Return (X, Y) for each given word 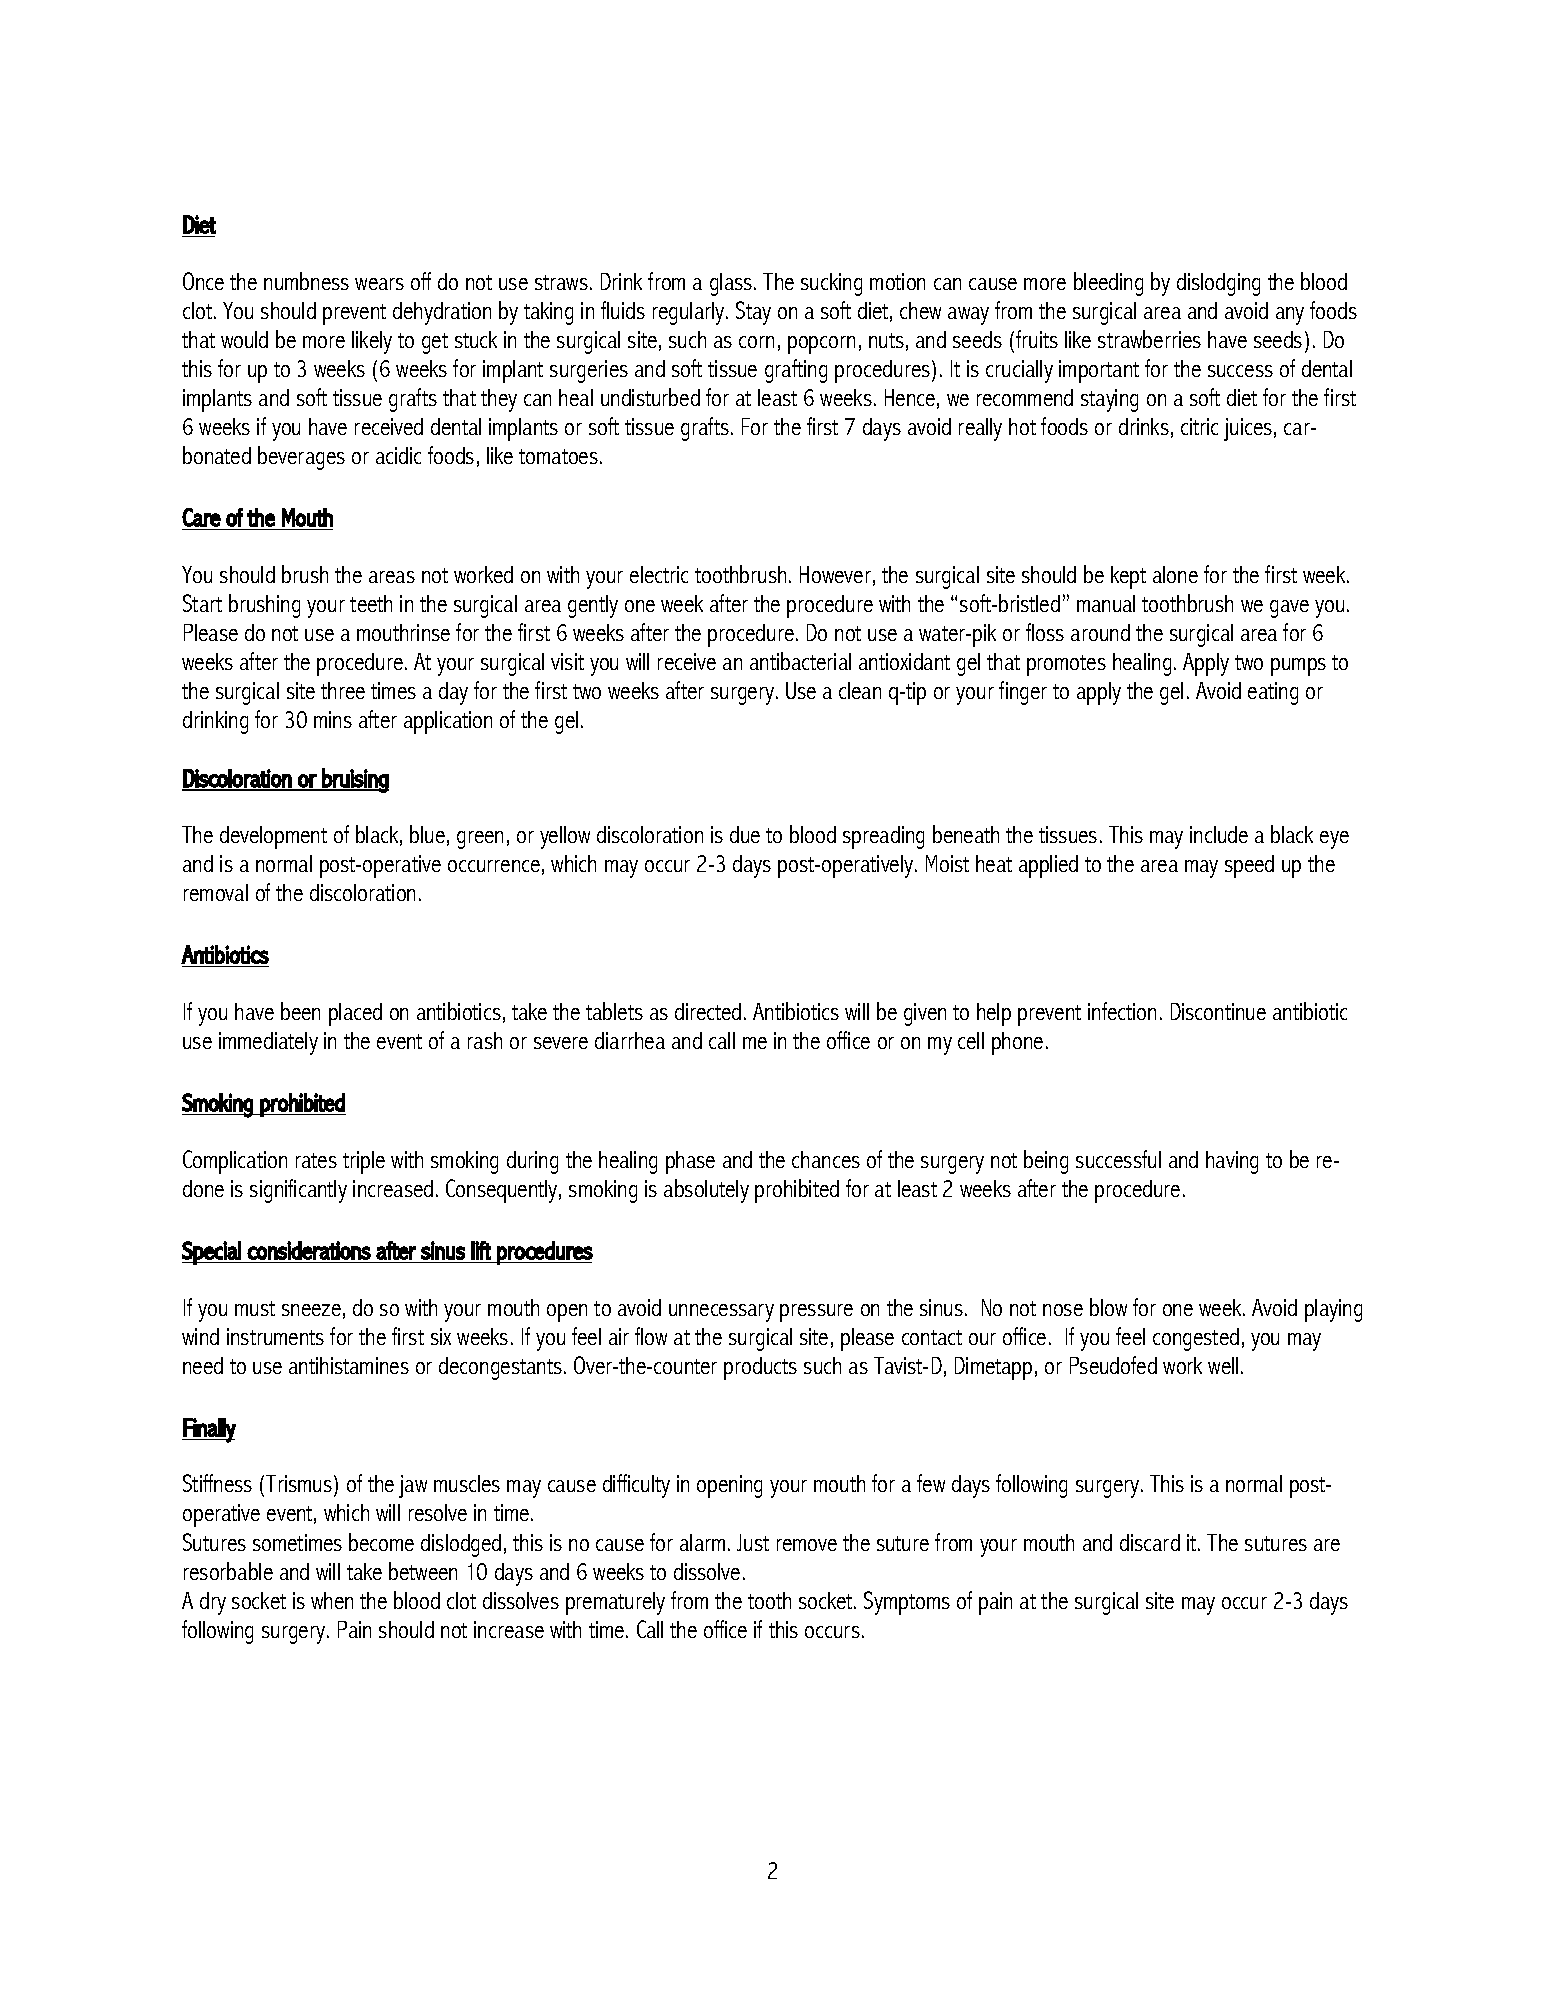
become (381, 1542)
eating (1273, 693)
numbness (306, 281)
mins (333, 719)
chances (826, 1159)
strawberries (1149, 339)
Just (753, 1542)
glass (732, 284)
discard (1150, 1542)
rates (316, 1160)
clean (860, 690)
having (1232, 1162)
